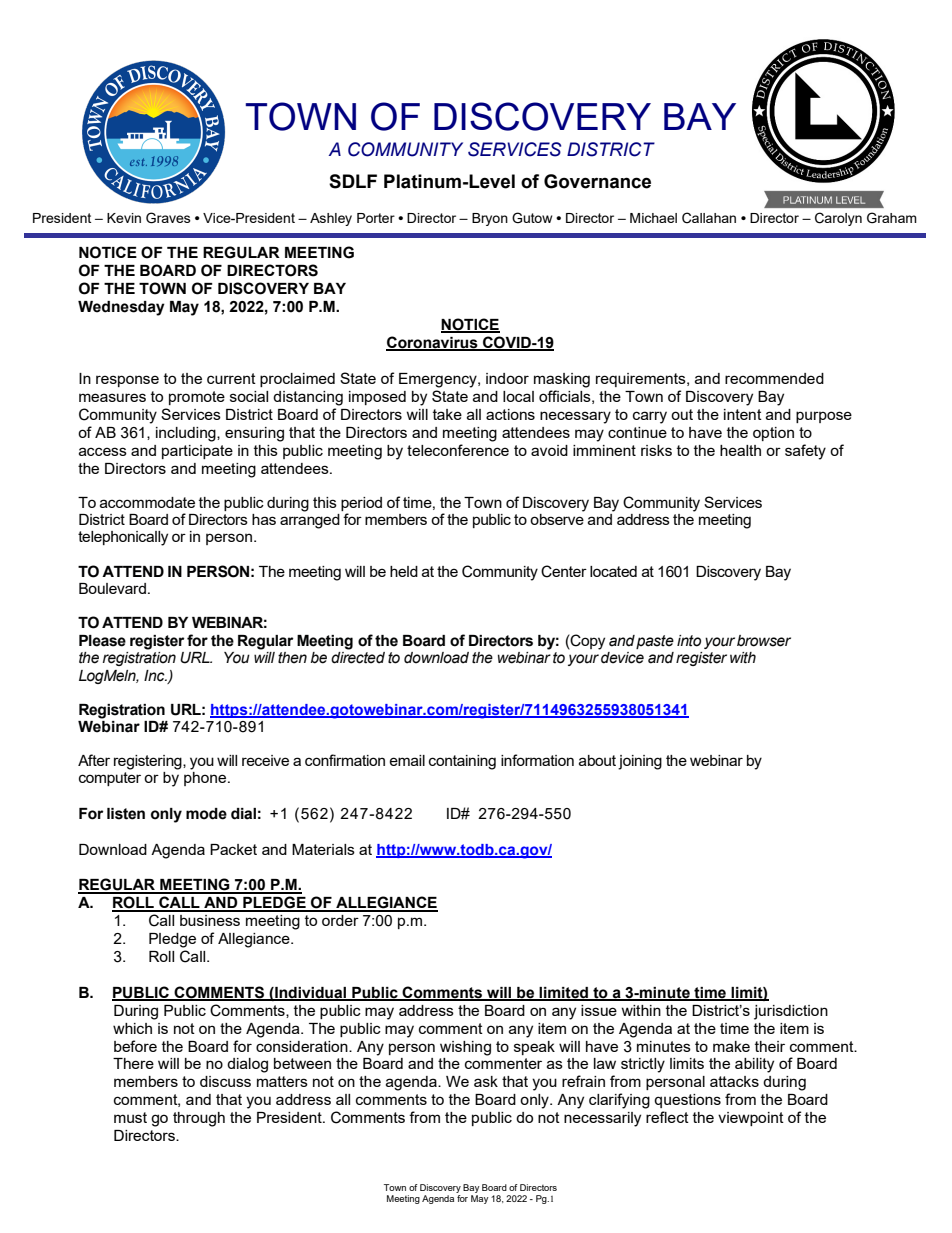  What do you see at coordinates (225, 1081) in the screenshot?
I see `discuss` at bounding box center [225, 1081].
